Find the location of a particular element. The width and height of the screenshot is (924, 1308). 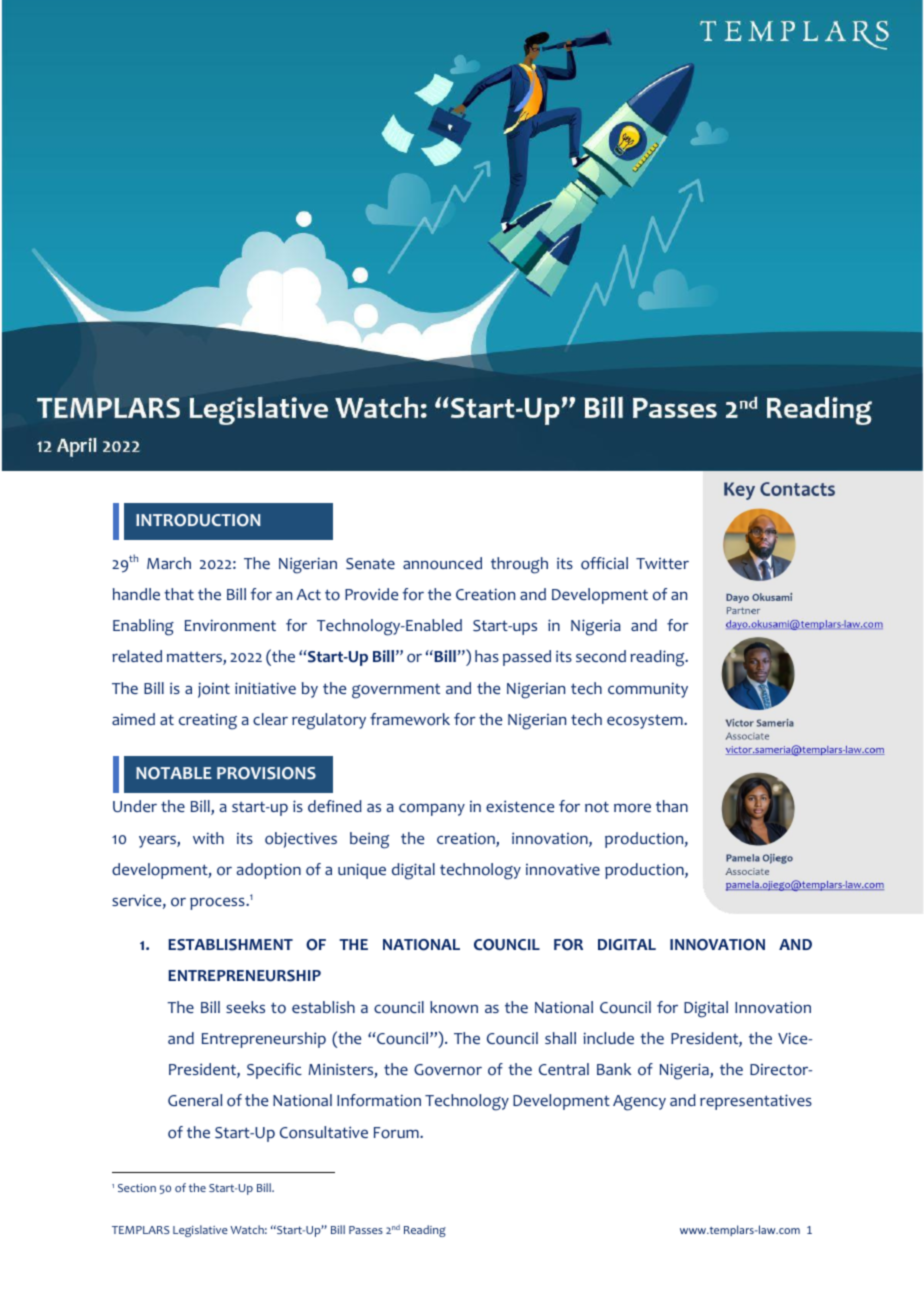

Agency is located at coordinates (639, 1103).
